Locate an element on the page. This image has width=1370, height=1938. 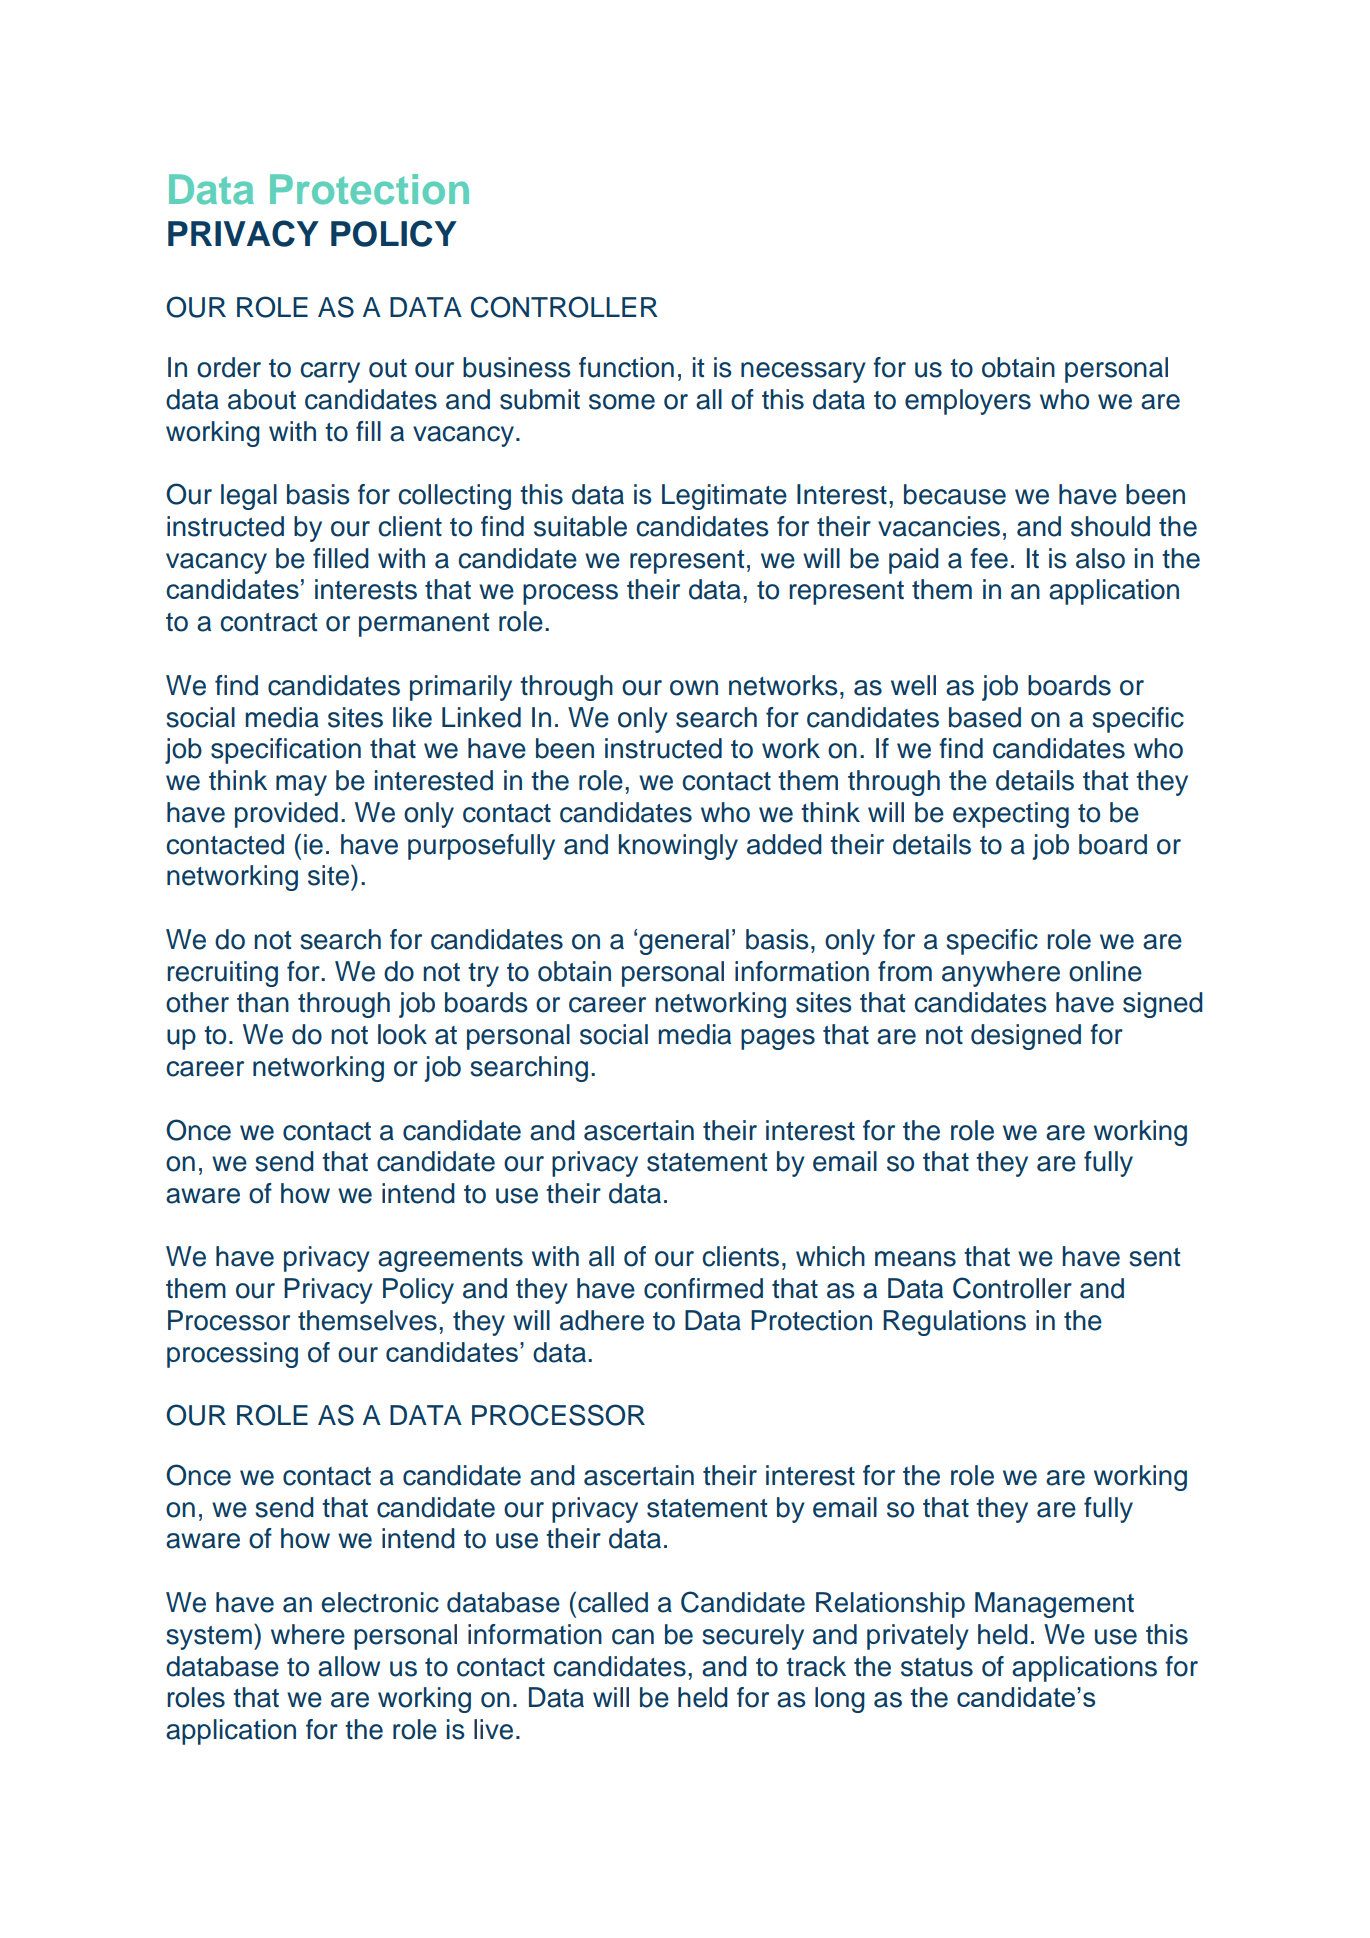
some is located at coordinates (622, 402).
